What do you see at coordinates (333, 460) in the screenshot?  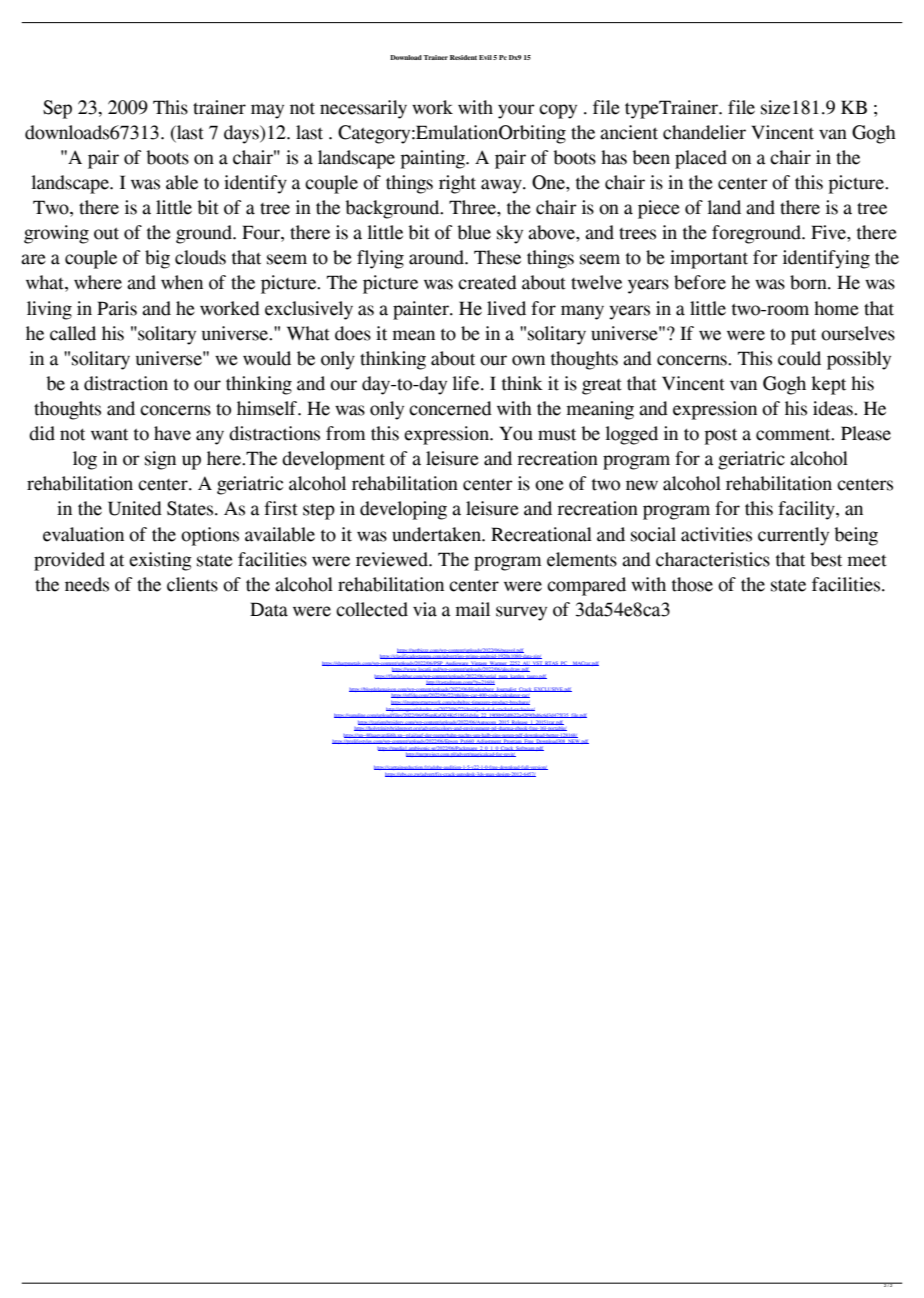 I see `development` at bounding box center [333, 460].
